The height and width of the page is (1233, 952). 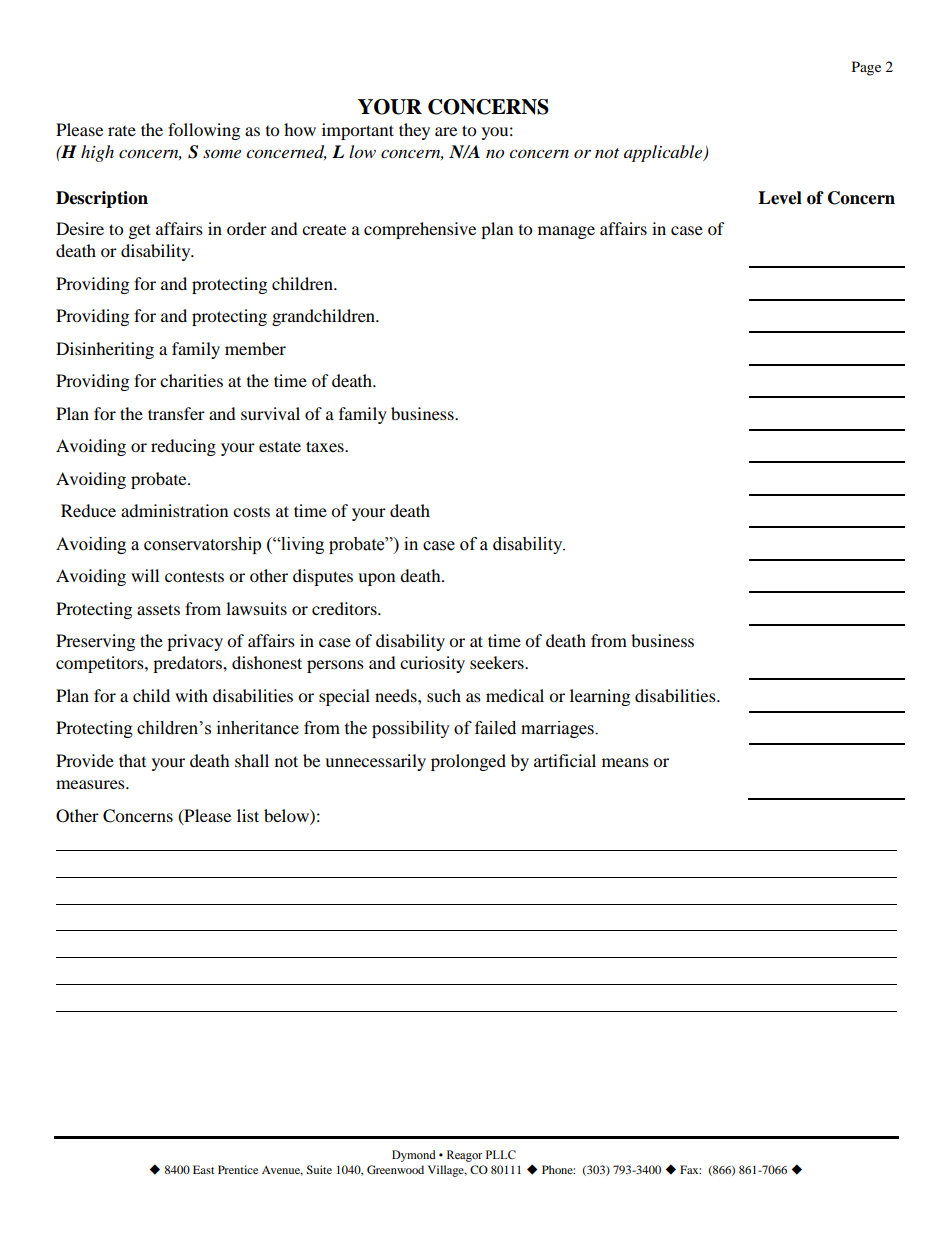 What do you see at coordinates (248, 815) in the page?
I see `list` at bounding box center [248, 815].
